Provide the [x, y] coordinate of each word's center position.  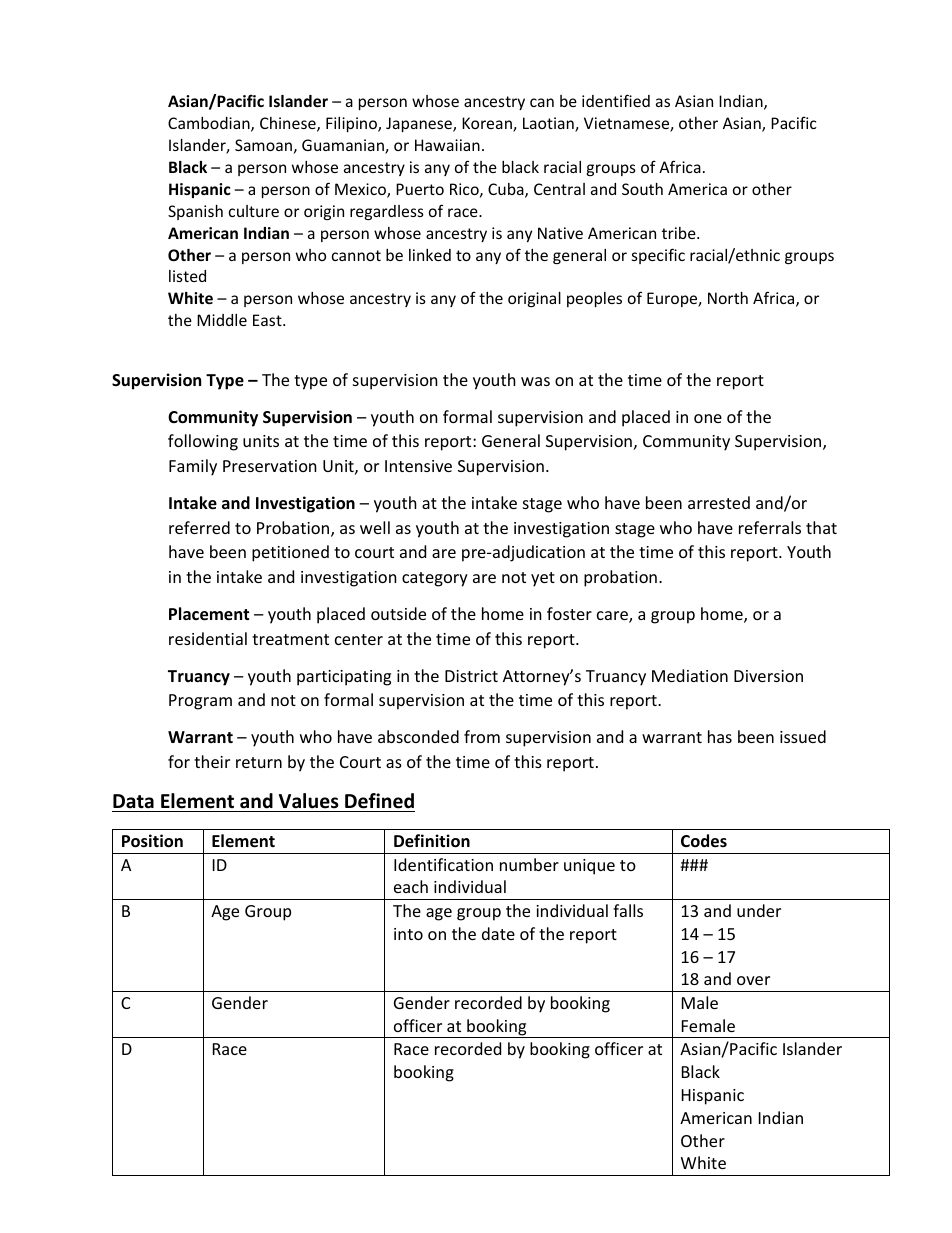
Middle [222, 320]
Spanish [195, 212]
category [435, 579]
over [753, 980]
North [728, 298]
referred [199, 527]
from [482, 736]
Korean [488, 124]
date [498, 933]
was [535, 381]
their [212, 761]
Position [152, 841]
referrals [770, 527]
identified [616, 100]
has [720, 736]
